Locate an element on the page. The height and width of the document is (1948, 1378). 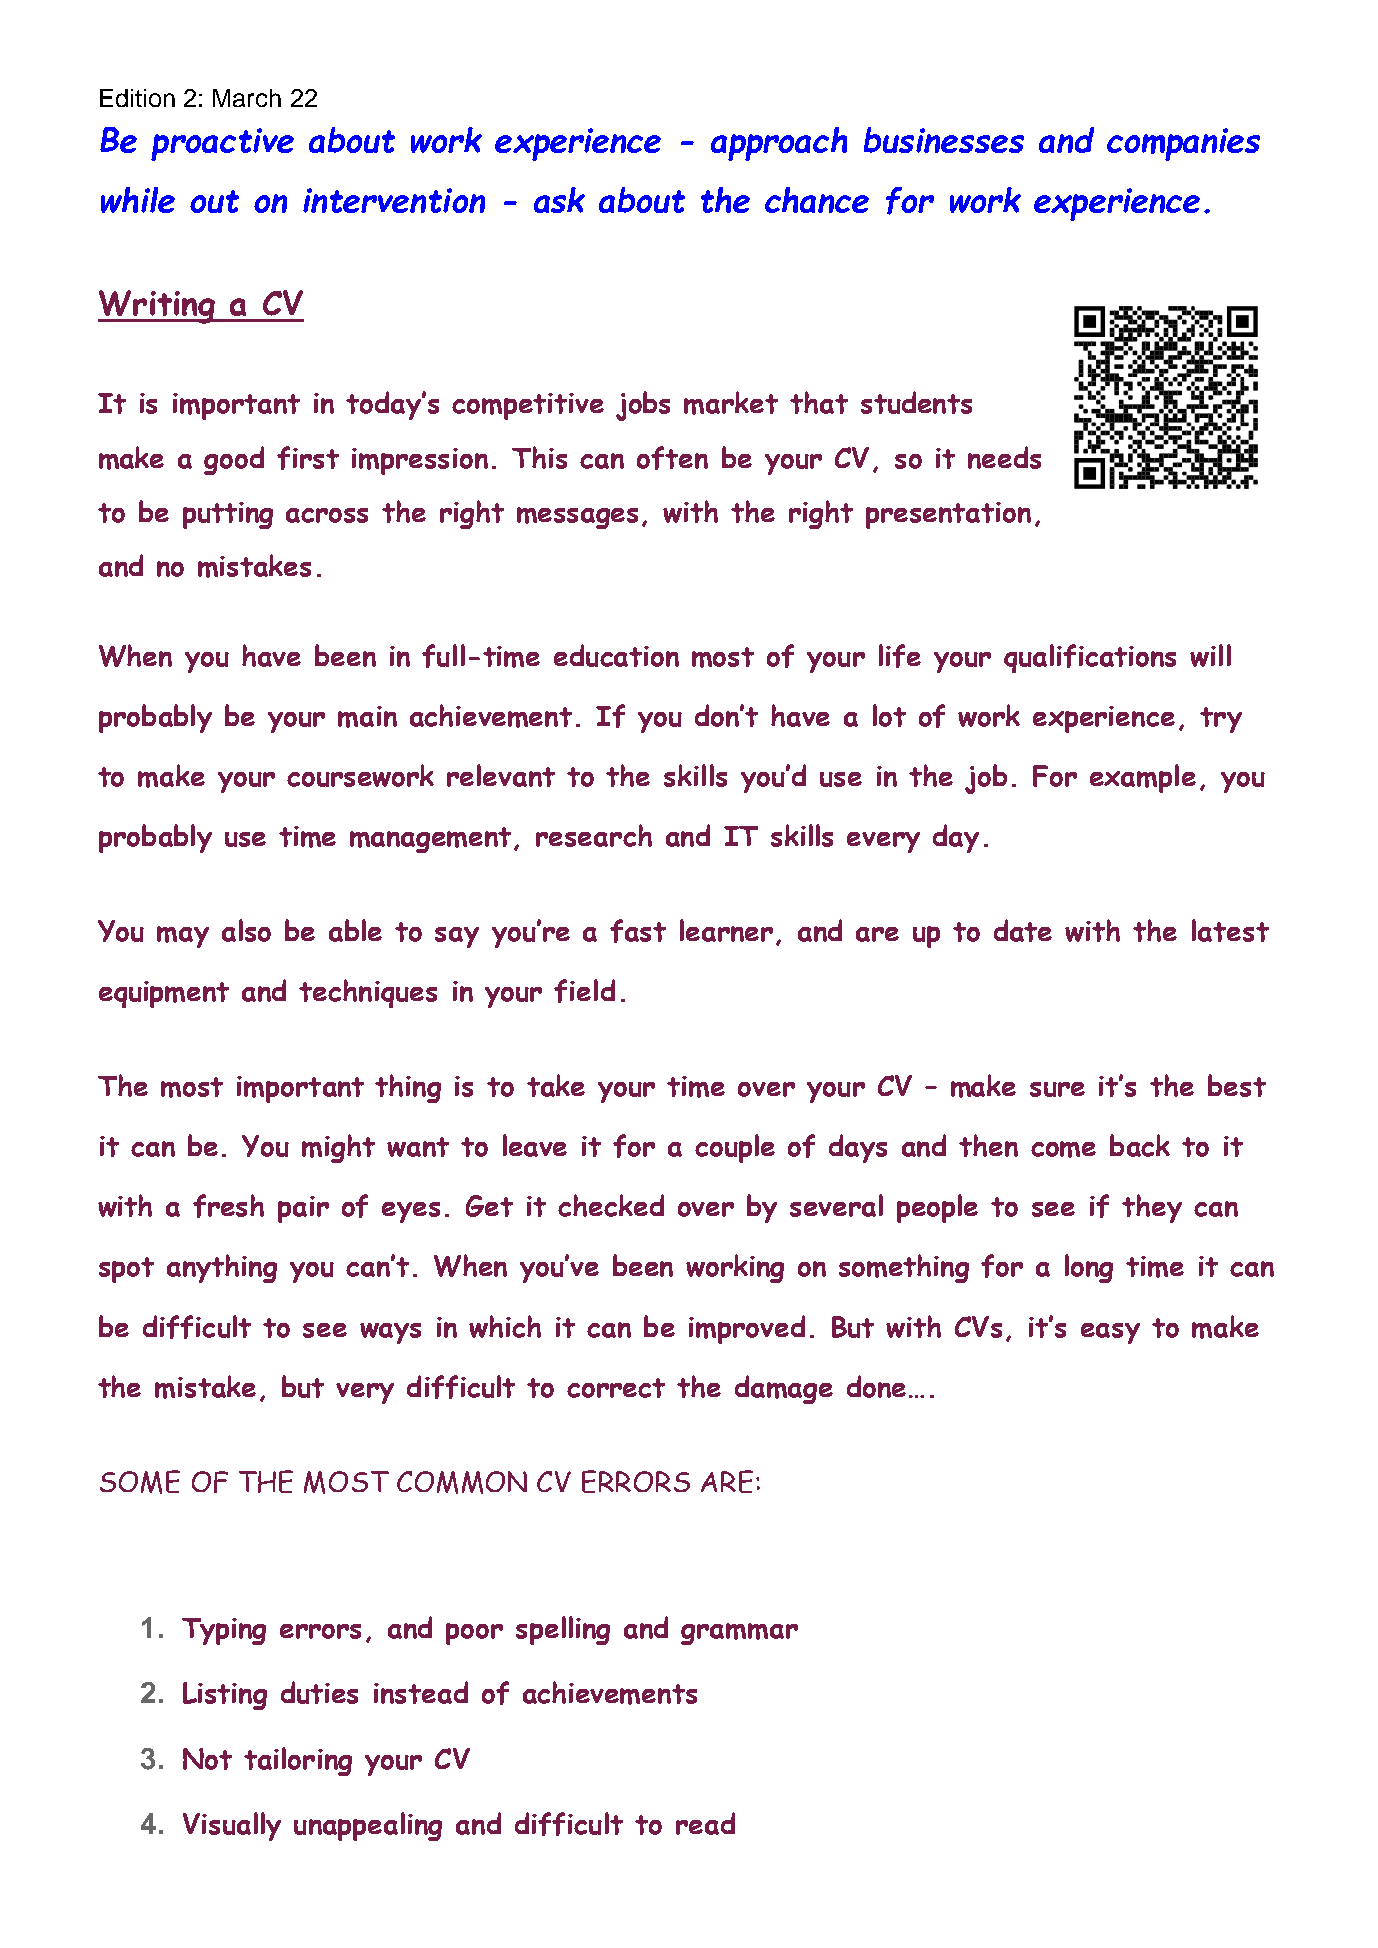
fast is located at coordinates (638, 931).
